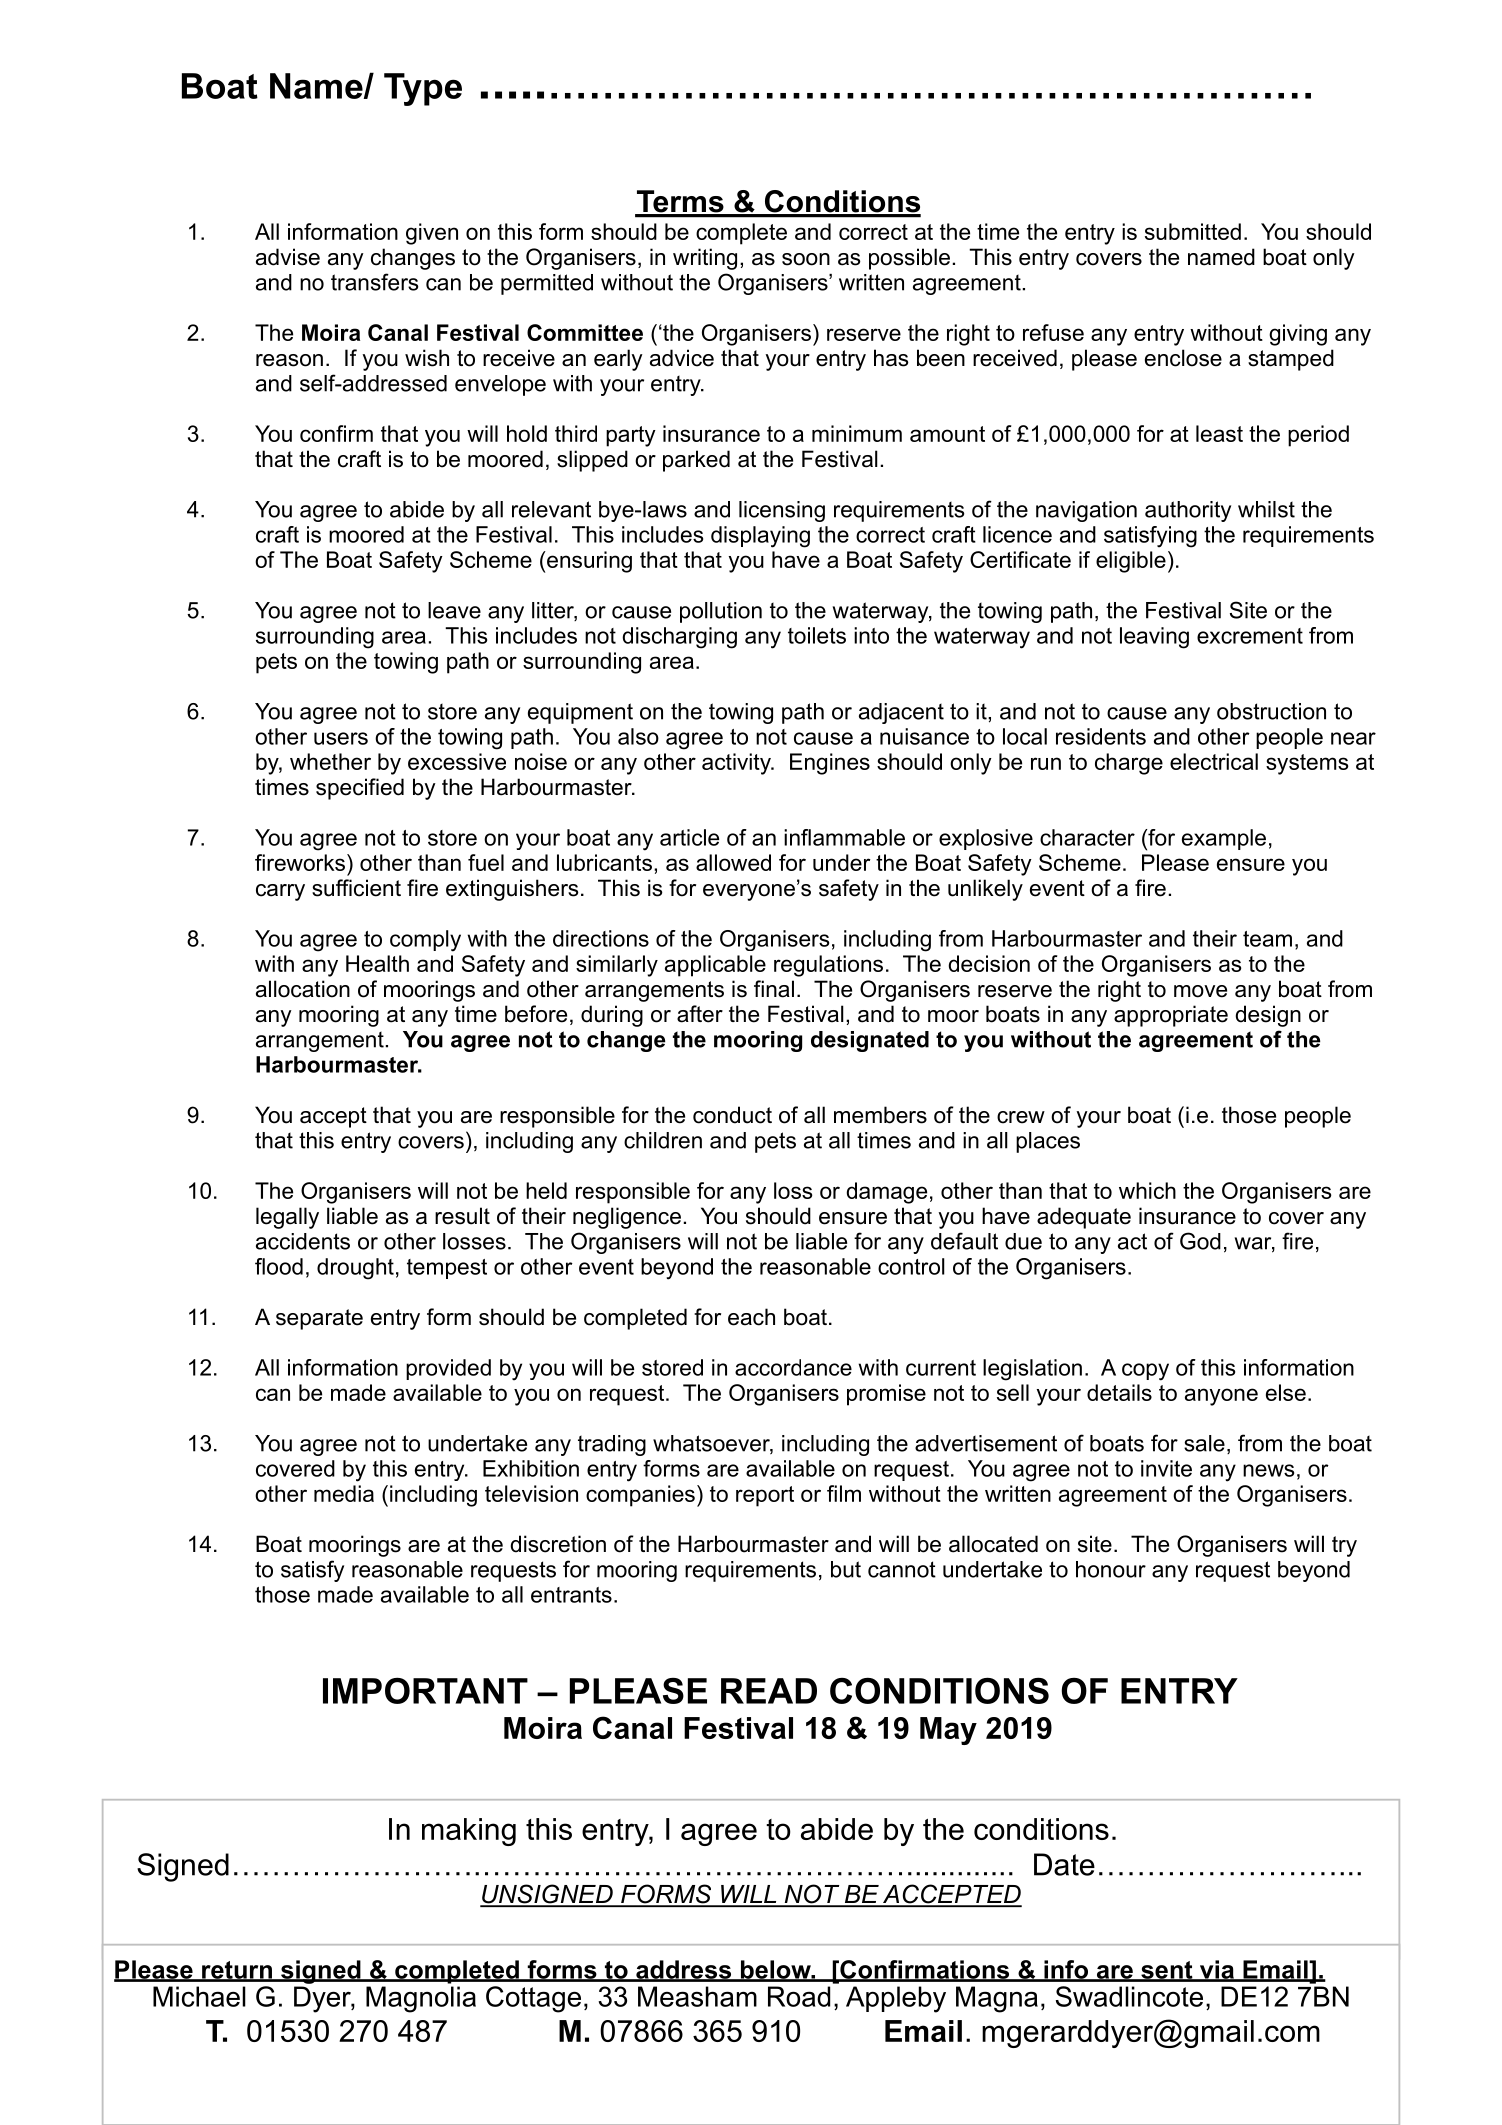 The image size is (1502, 2125). I want to click on accidents, so click(303, 1241).
